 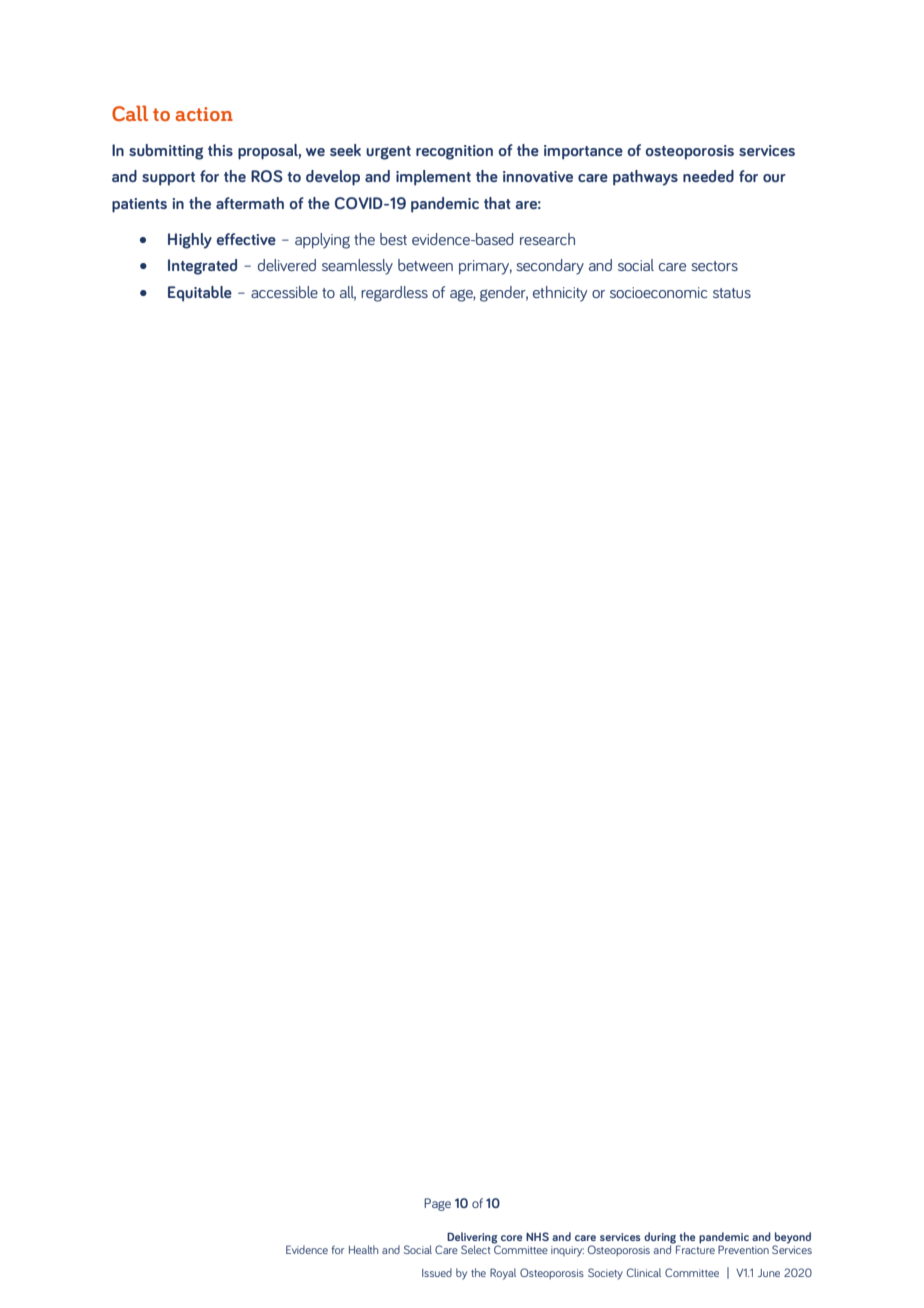 I want to click on during, so click(x=660, y=1238).
